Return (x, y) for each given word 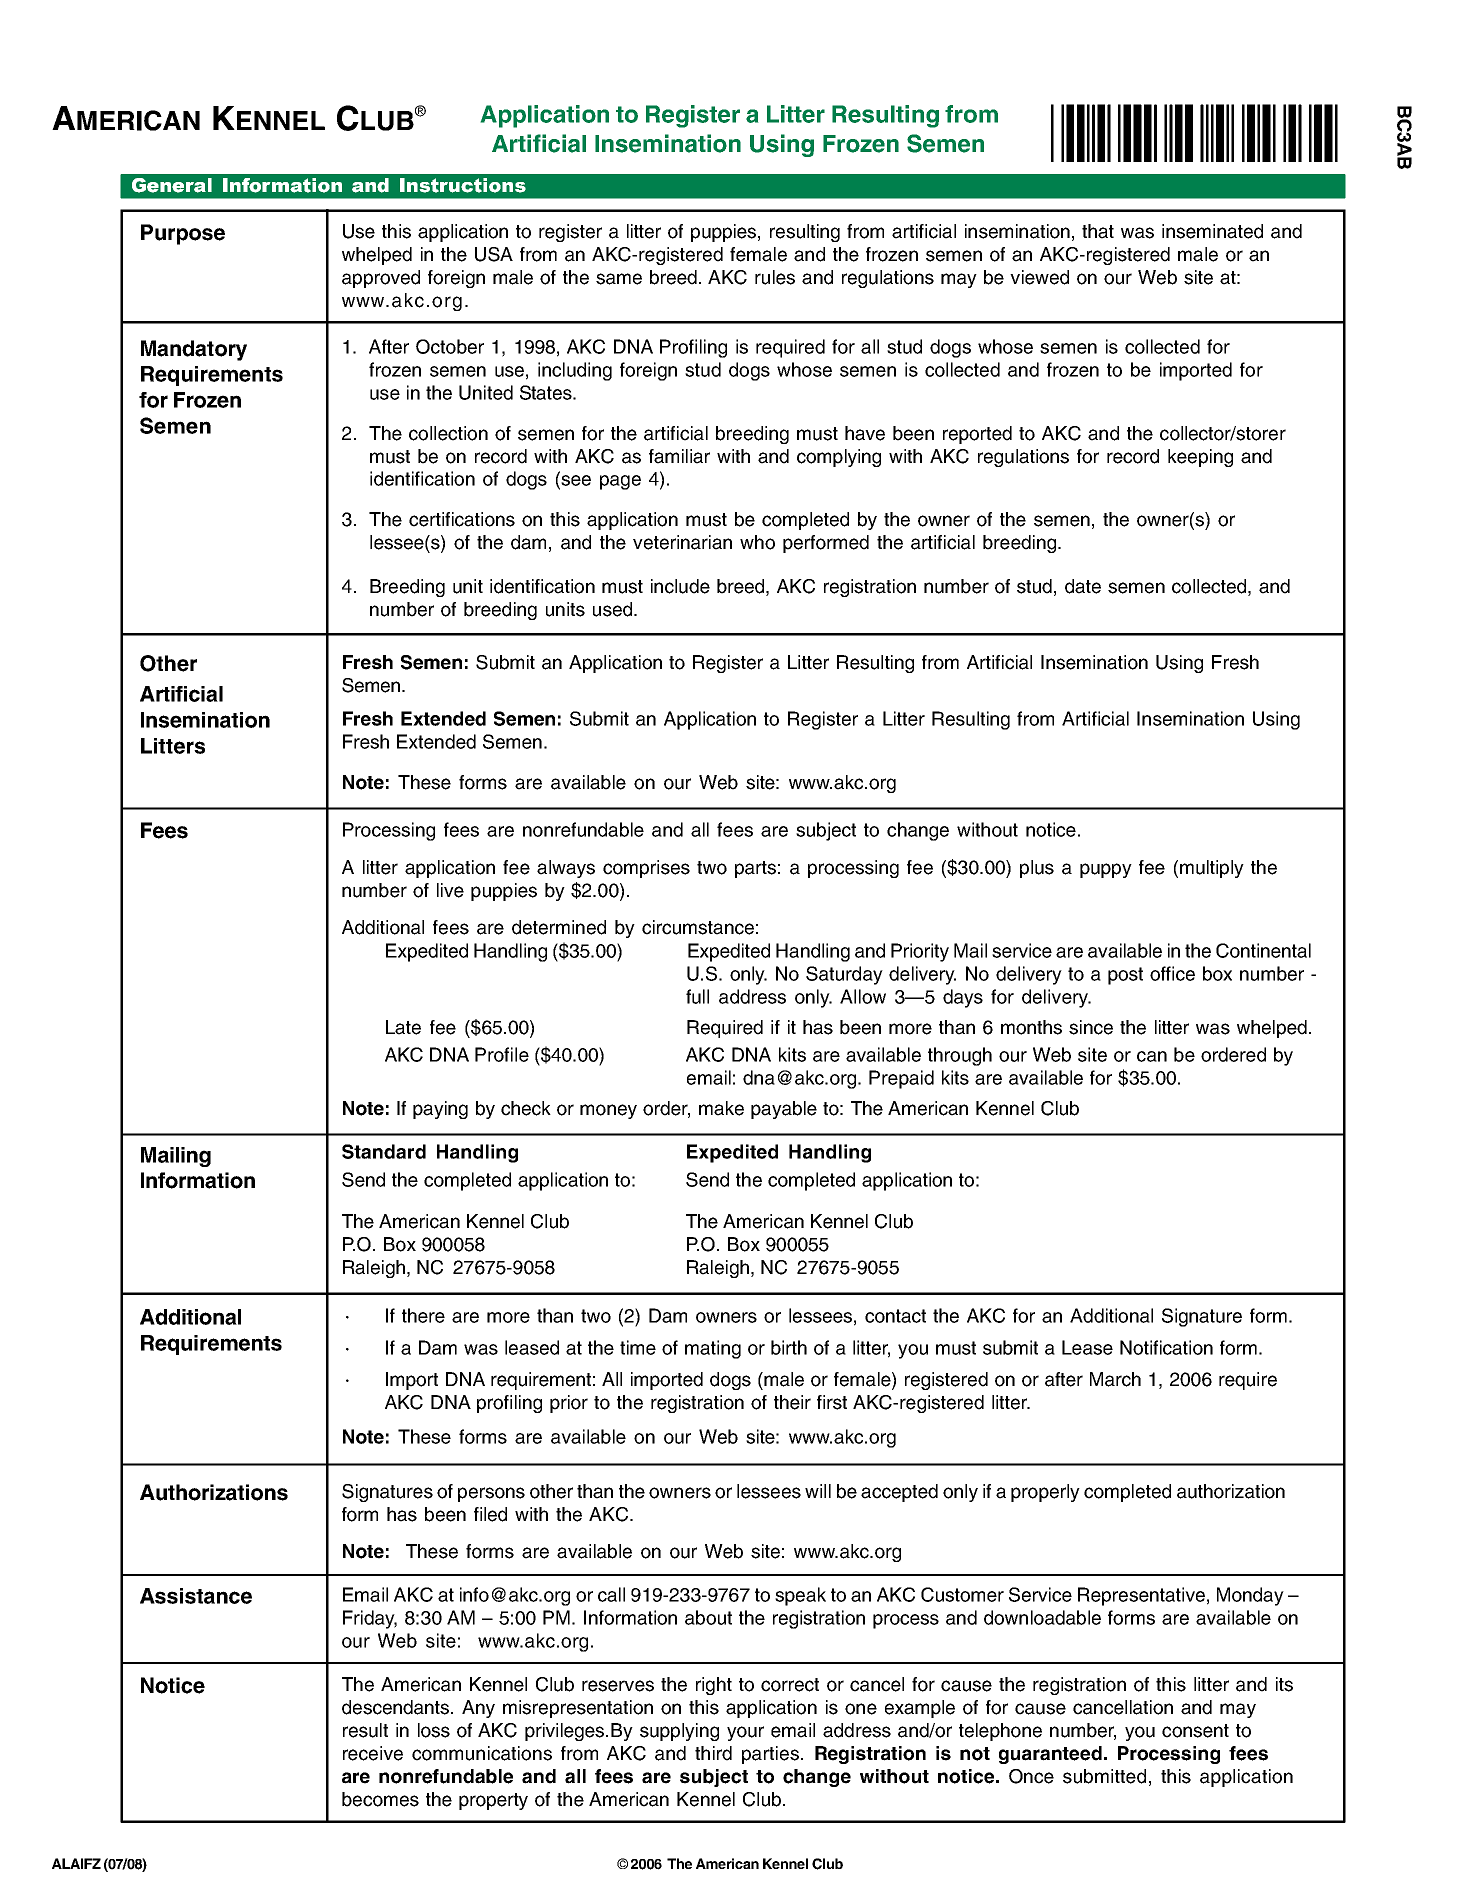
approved (381, 279)
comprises (646, 869)
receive (373, 1753)
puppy (1106, 870)
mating (713, 1349)
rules (775, 277)
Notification (1166, 1347)
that (1098, 231)
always (566, 869)
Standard (384, 1151)
